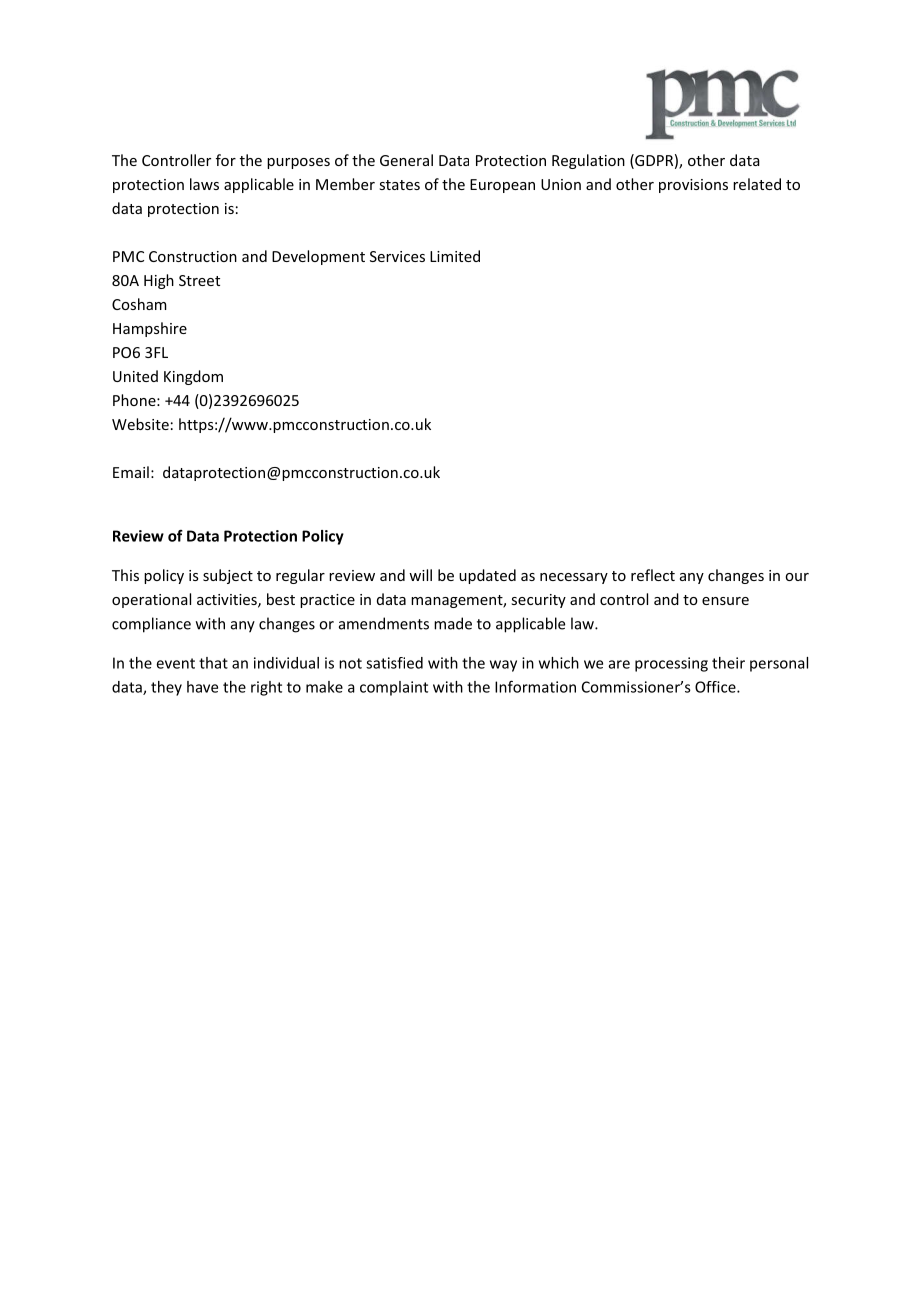  What do you see at coordinates (135, 376) in the screenshot?
I see `United` at bounding box center [135, 376].
